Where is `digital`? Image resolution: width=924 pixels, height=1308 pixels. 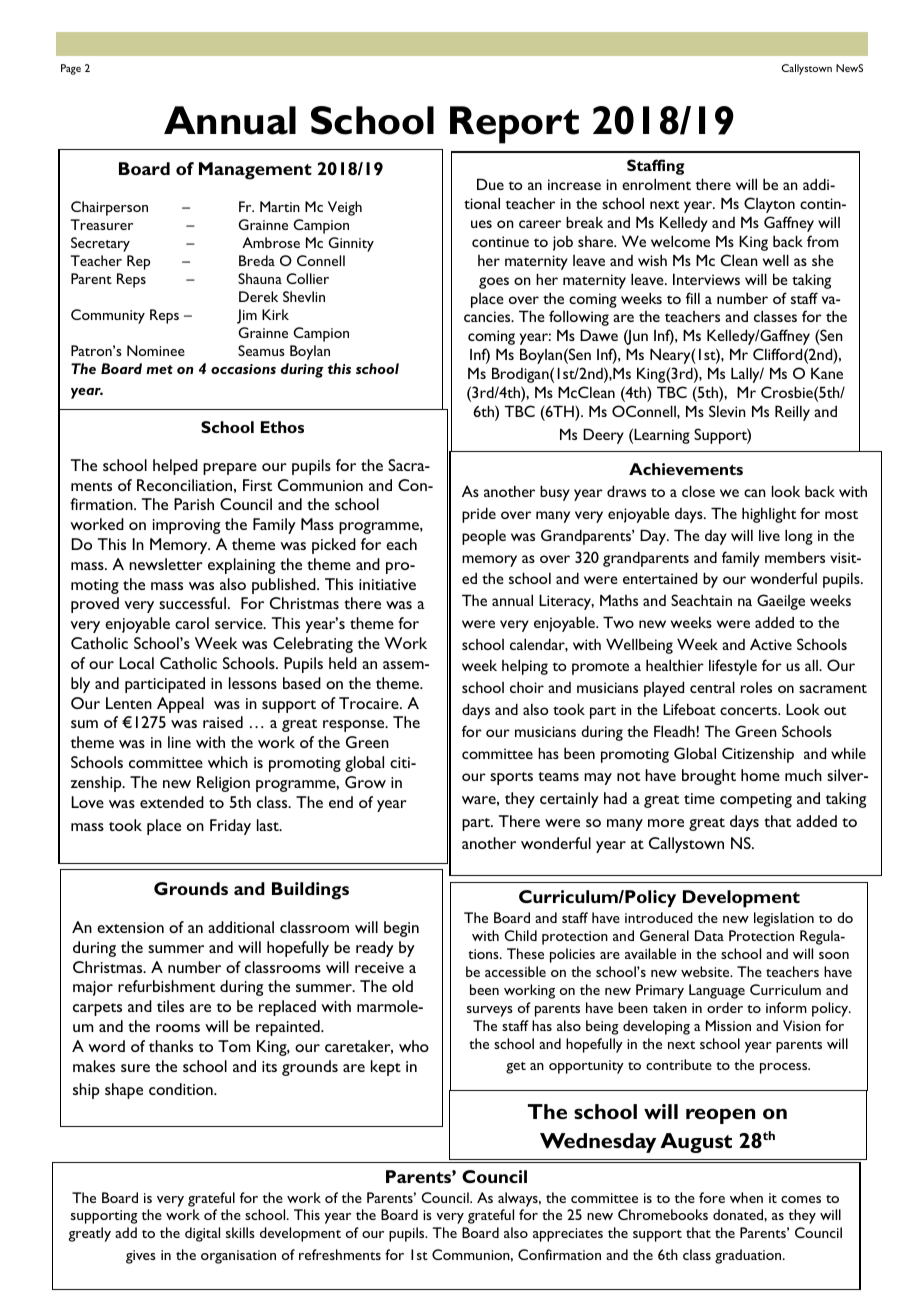 digital is located at coordinates (202, 1234).
